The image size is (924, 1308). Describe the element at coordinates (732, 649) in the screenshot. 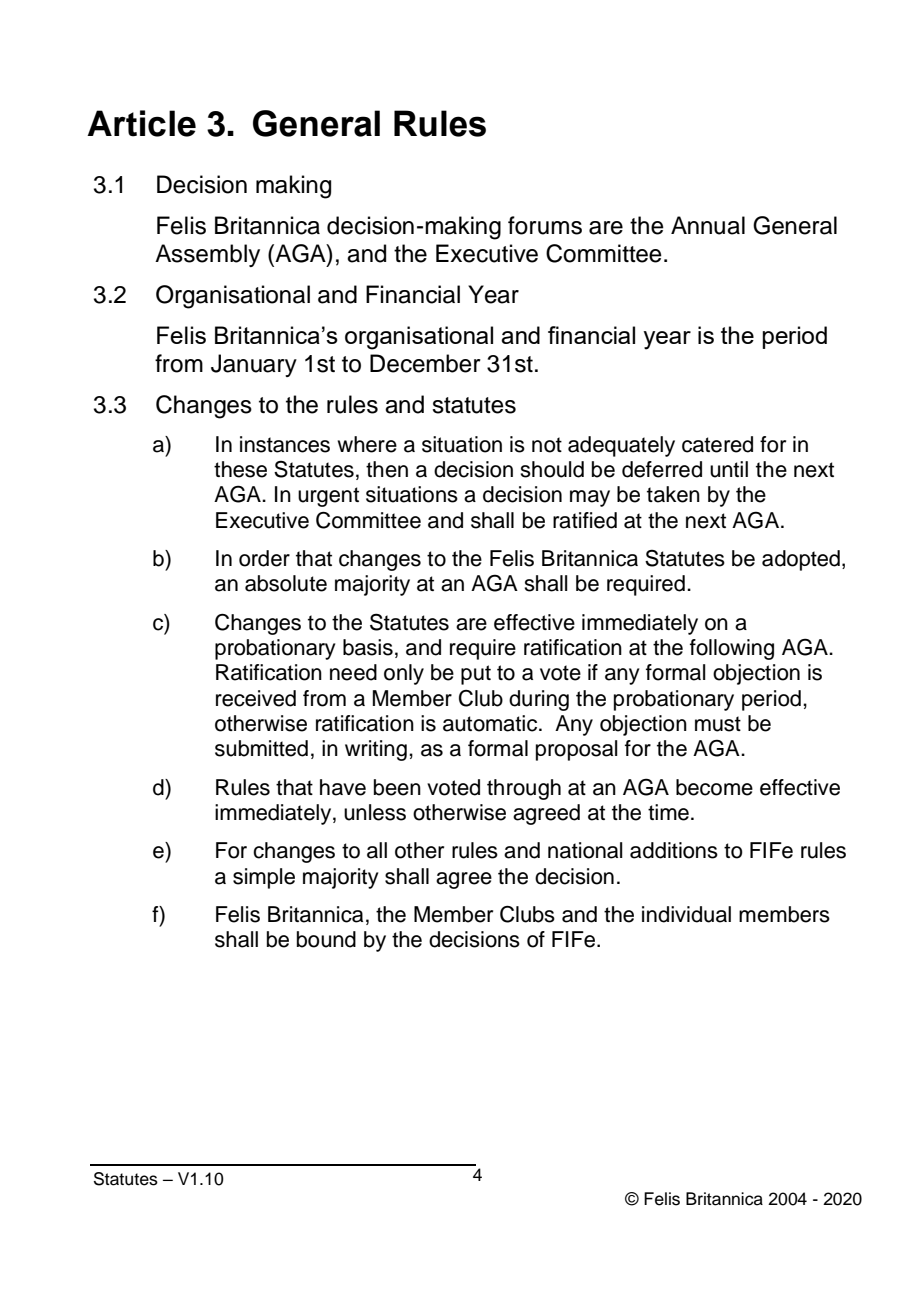

I see `following` at that location.
